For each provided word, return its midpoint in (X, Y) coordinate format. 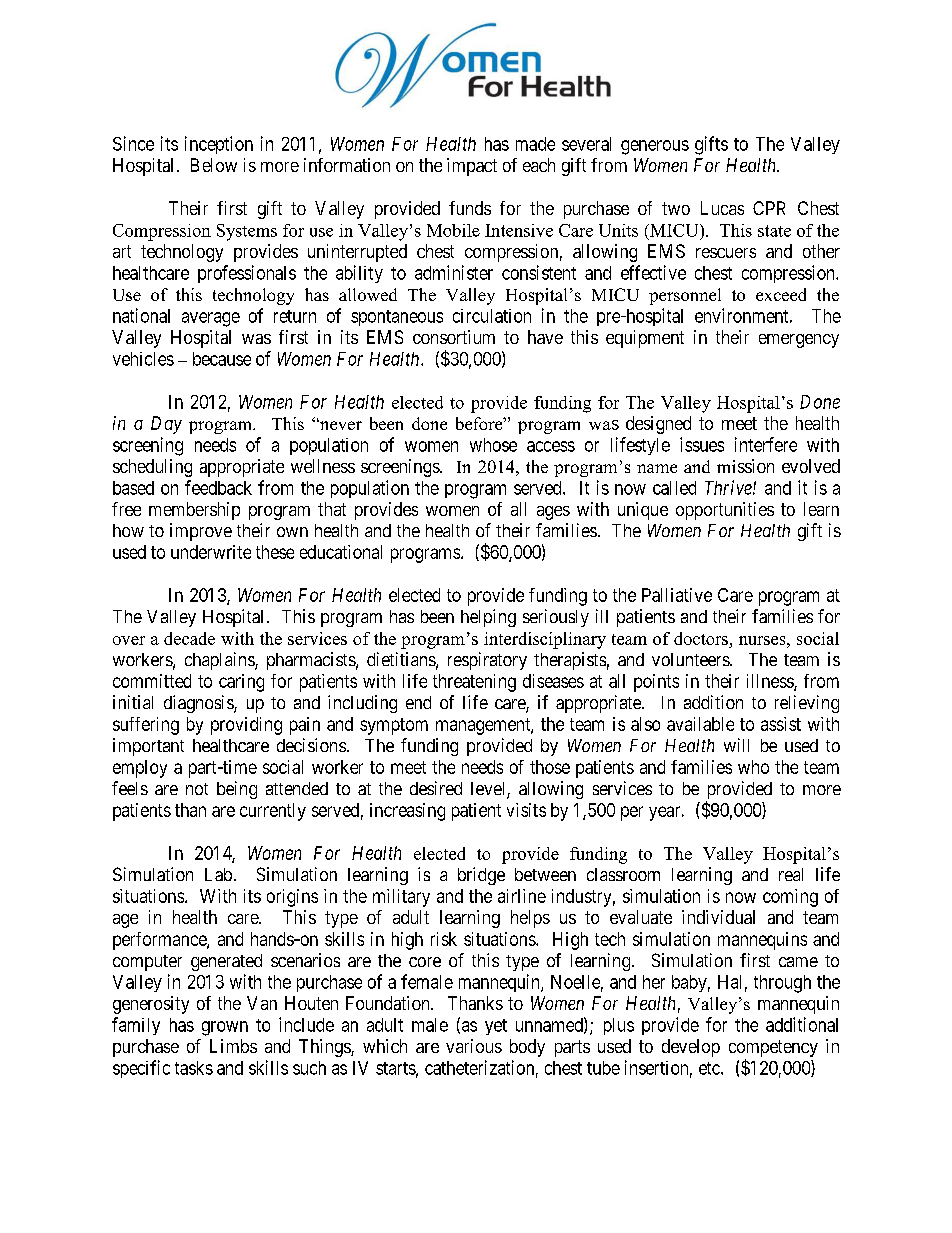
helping (488, 618)
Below (214, 165)
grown (225, 1028)
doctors (701, 638)
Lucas (722, 208)
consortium (454, 337)
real (791, 874)
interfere (766, 444)
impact (472, 167)
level (489, 790)
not (197, 789)
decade (189, 638)
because (222, 359)
